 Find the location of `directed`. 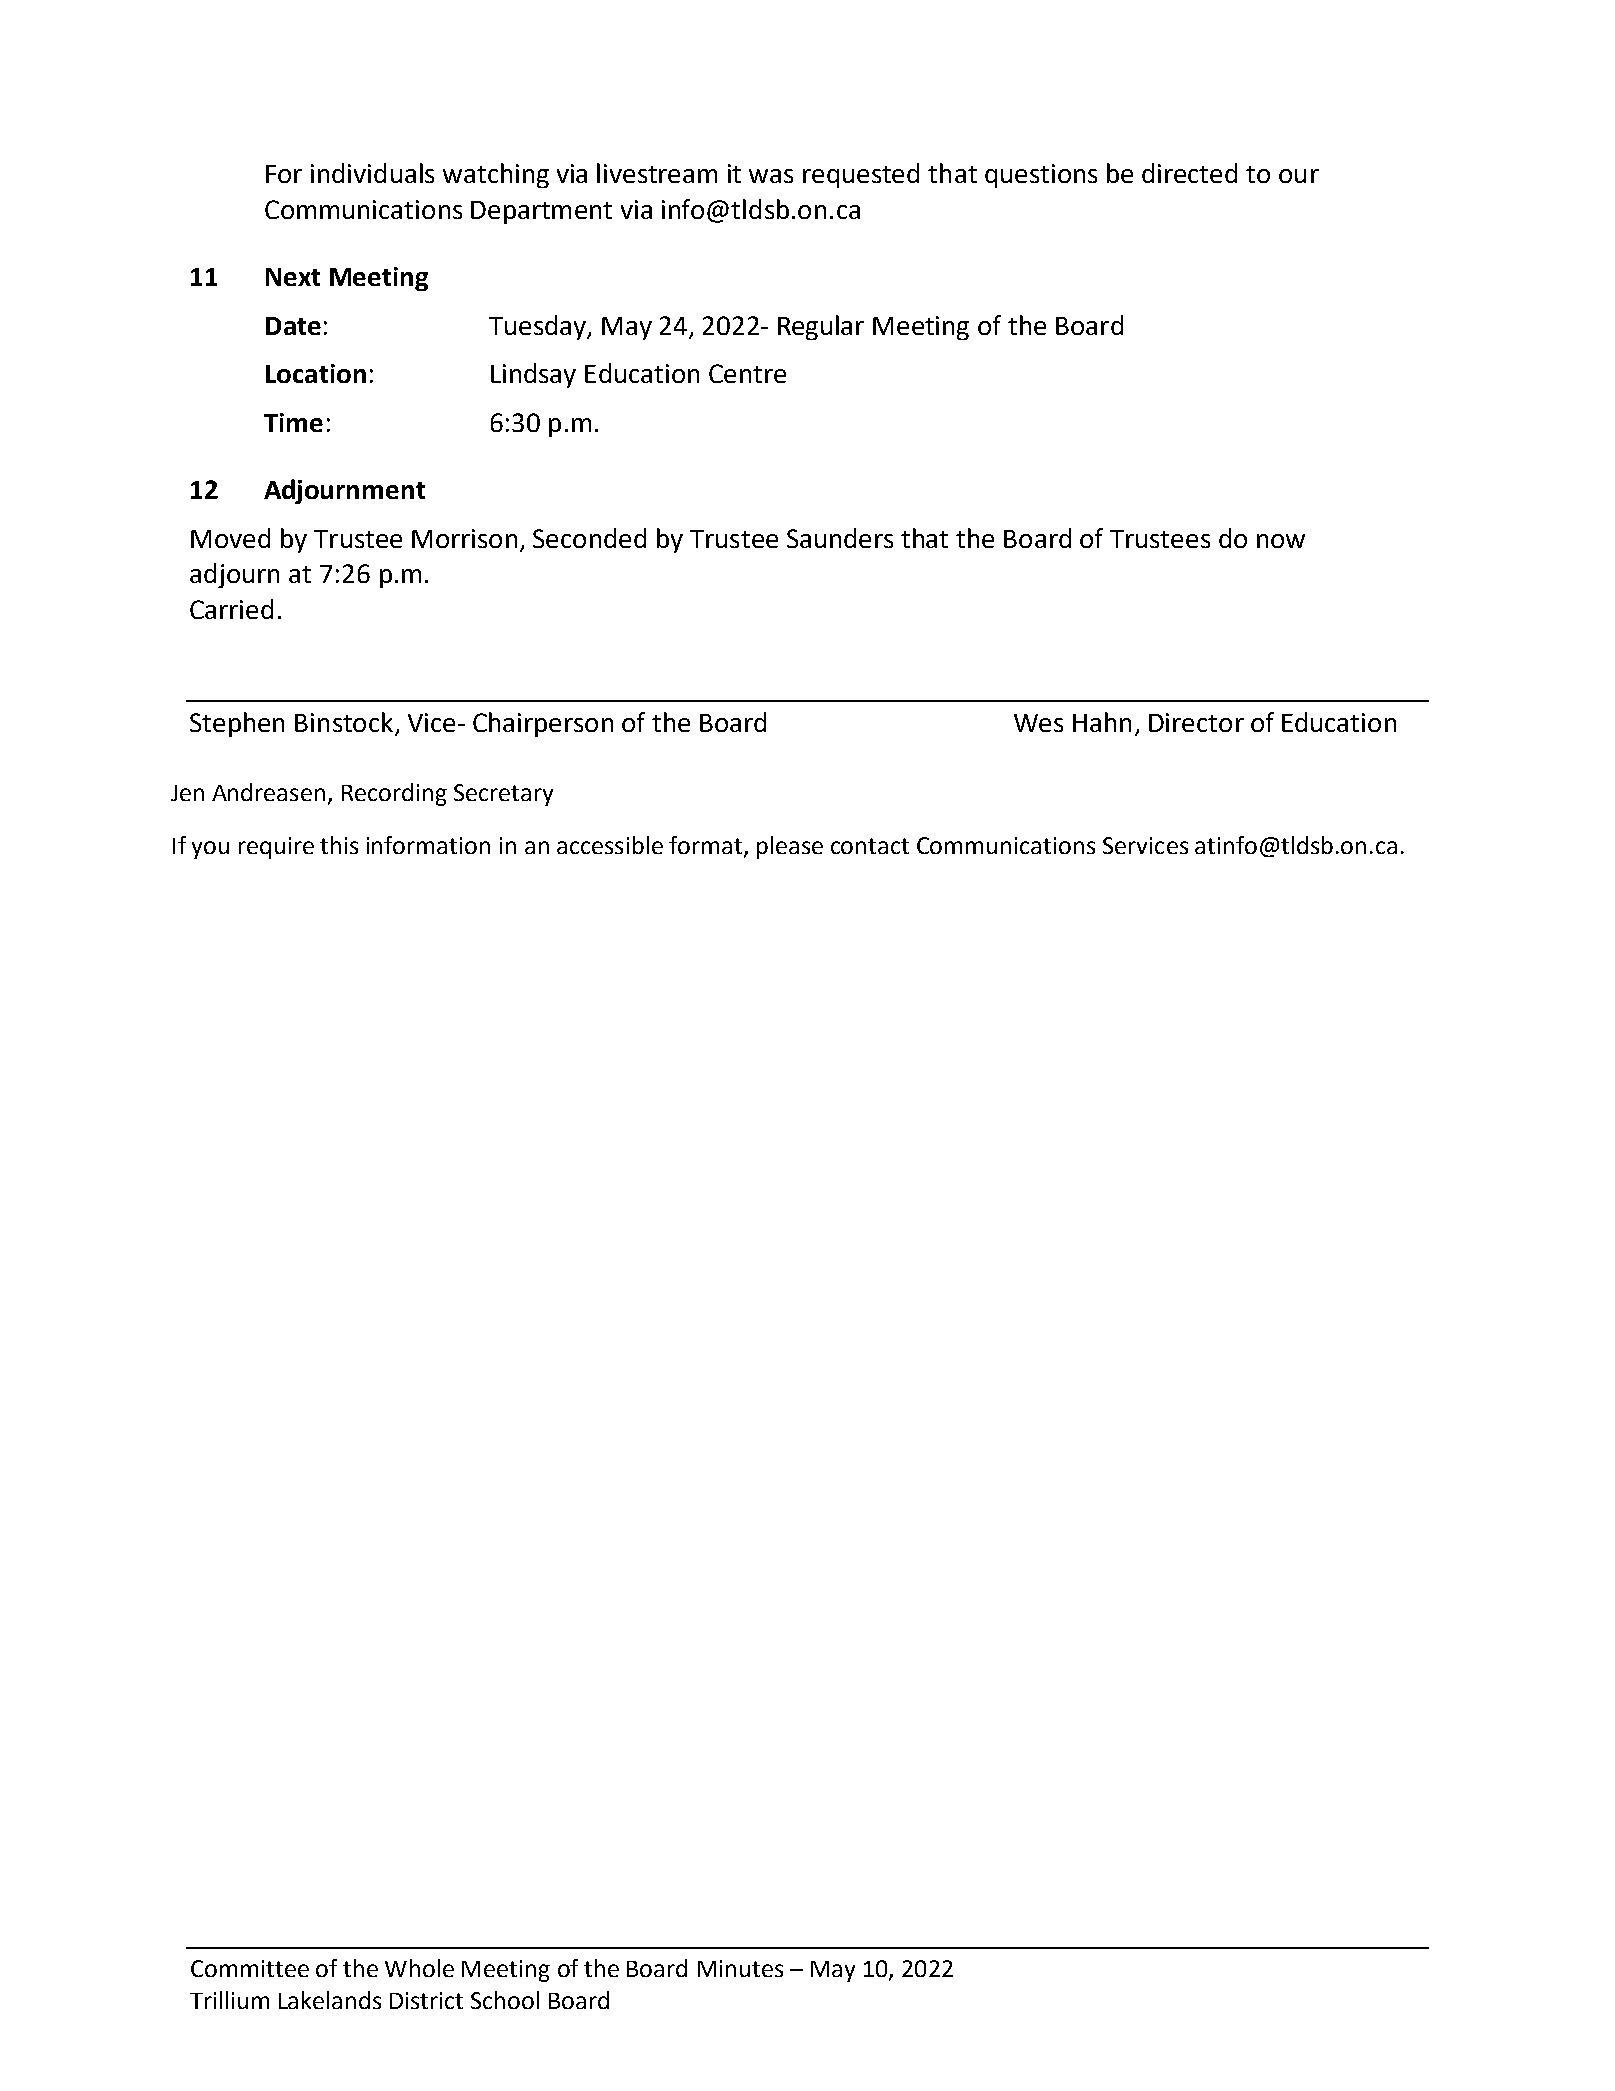

directed is located at coordinates (1189, 173).
